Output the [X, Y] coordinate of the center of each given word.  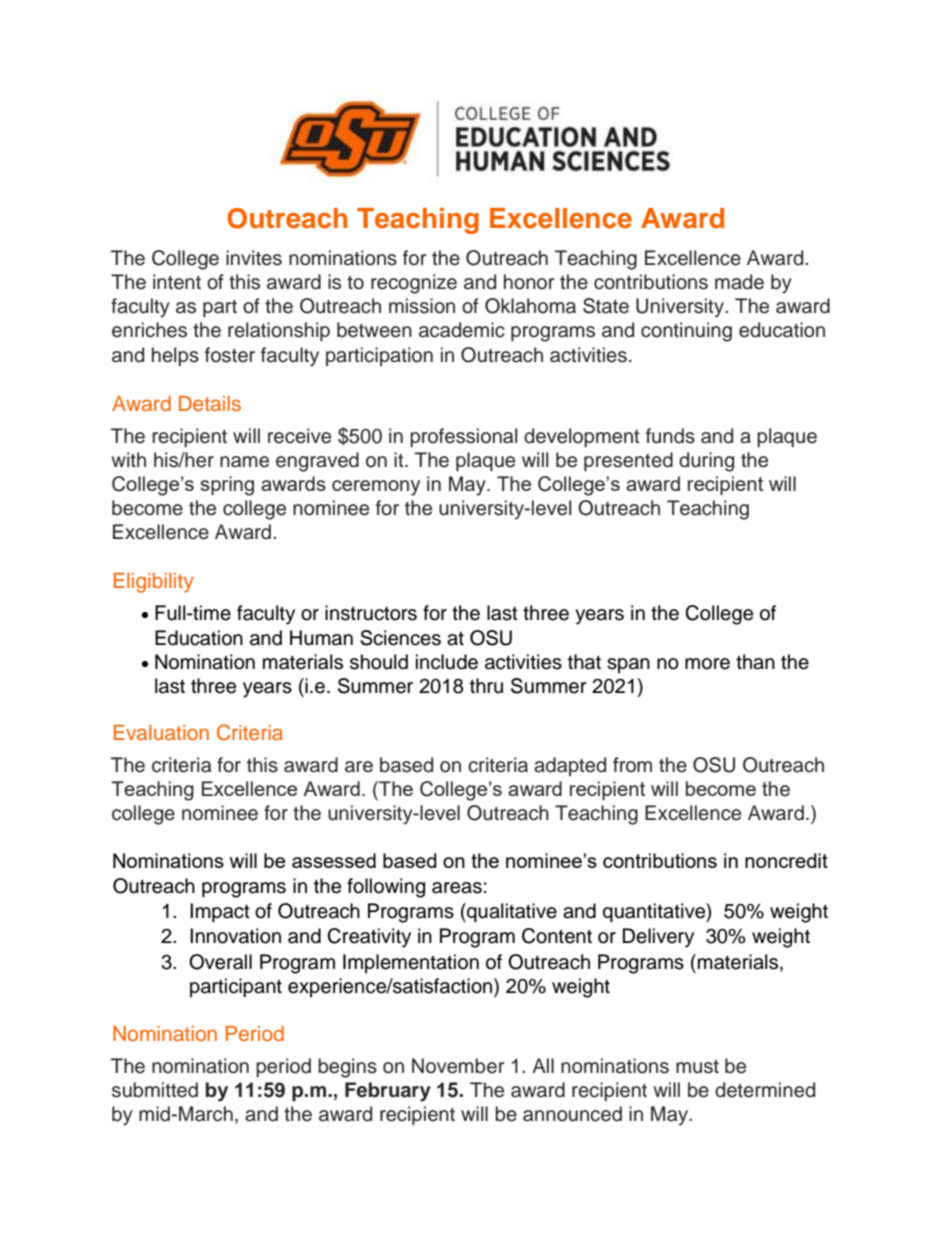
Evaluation [161, 732]
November [458, 1066]
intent [177, 282]
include [447, 662]
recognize [414, 284]
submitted [155, 1090]
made [739, 282]
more [707, 664]
